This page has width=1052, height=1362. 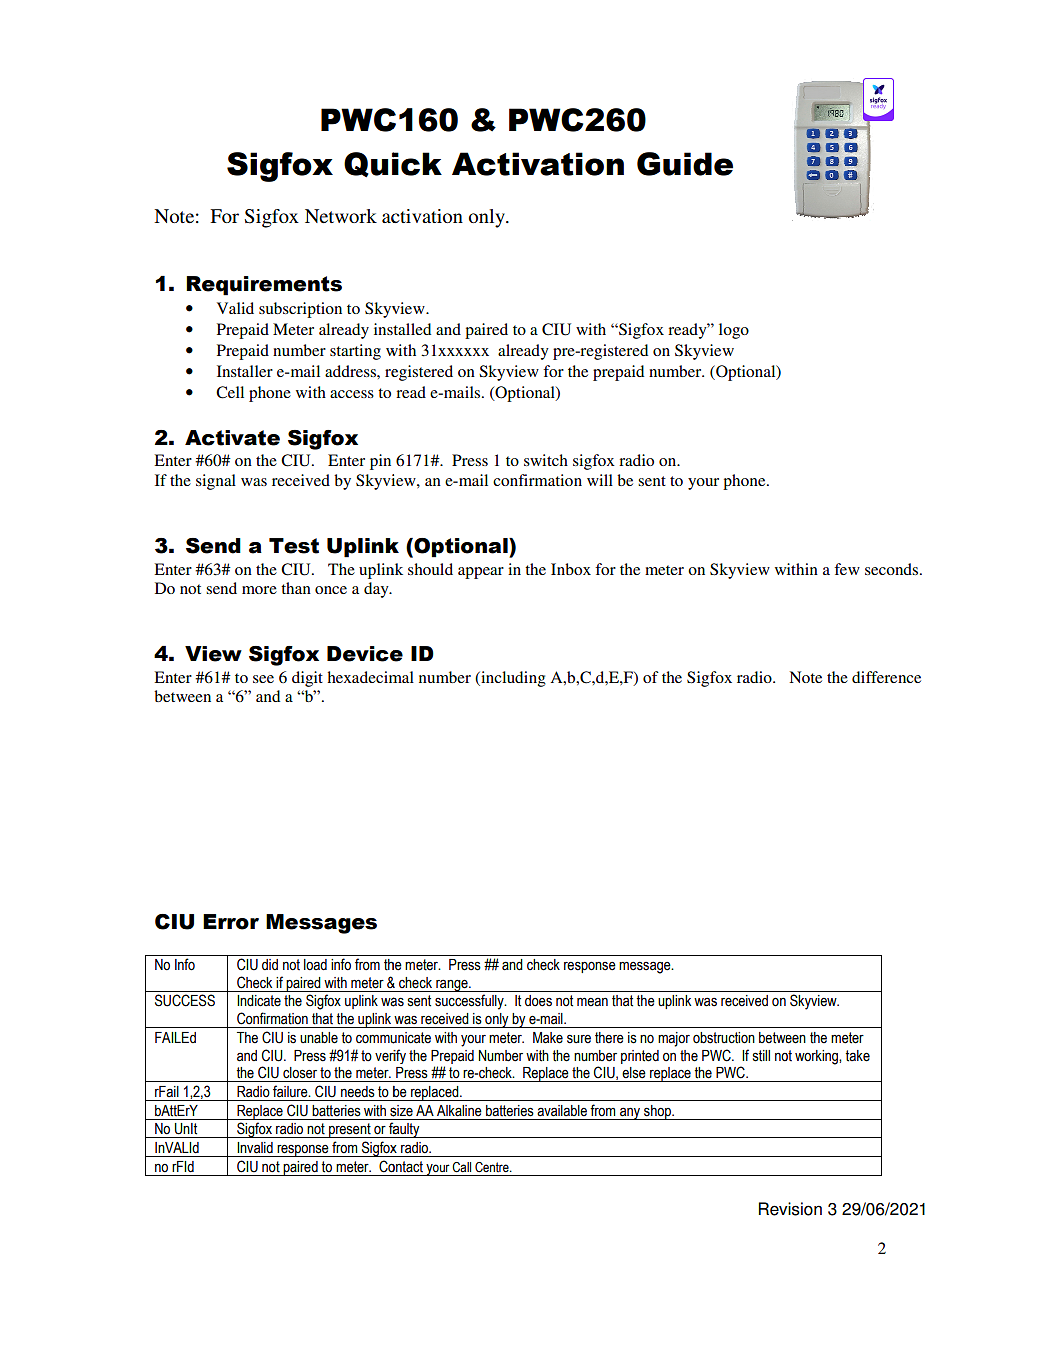 What do you see at coordinates (264, 286) in the page?
I see `Requirements` at bounding box center [264, 286].
